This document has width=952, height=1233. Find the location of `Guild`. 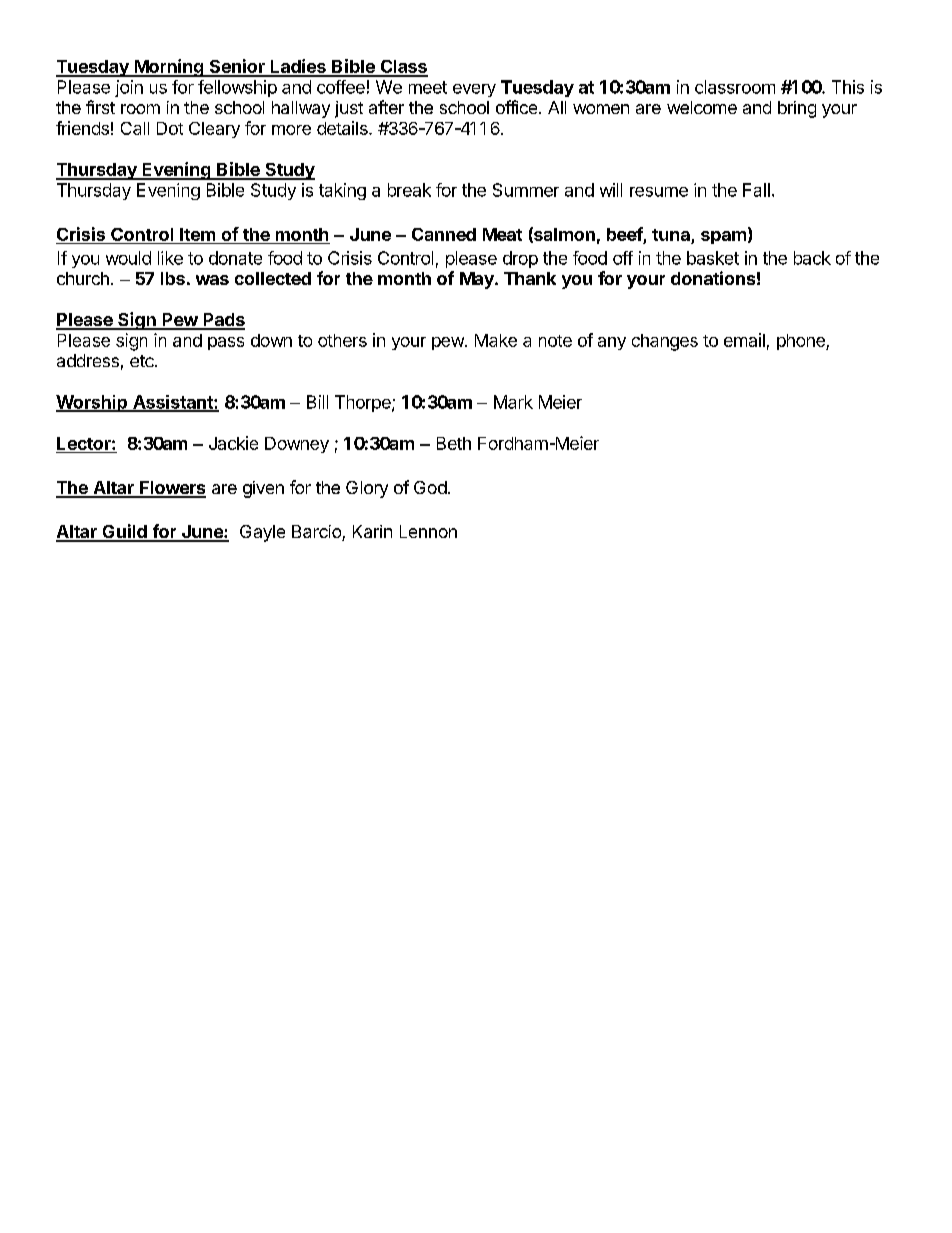

Guild is located at coordinates (124, 532).
